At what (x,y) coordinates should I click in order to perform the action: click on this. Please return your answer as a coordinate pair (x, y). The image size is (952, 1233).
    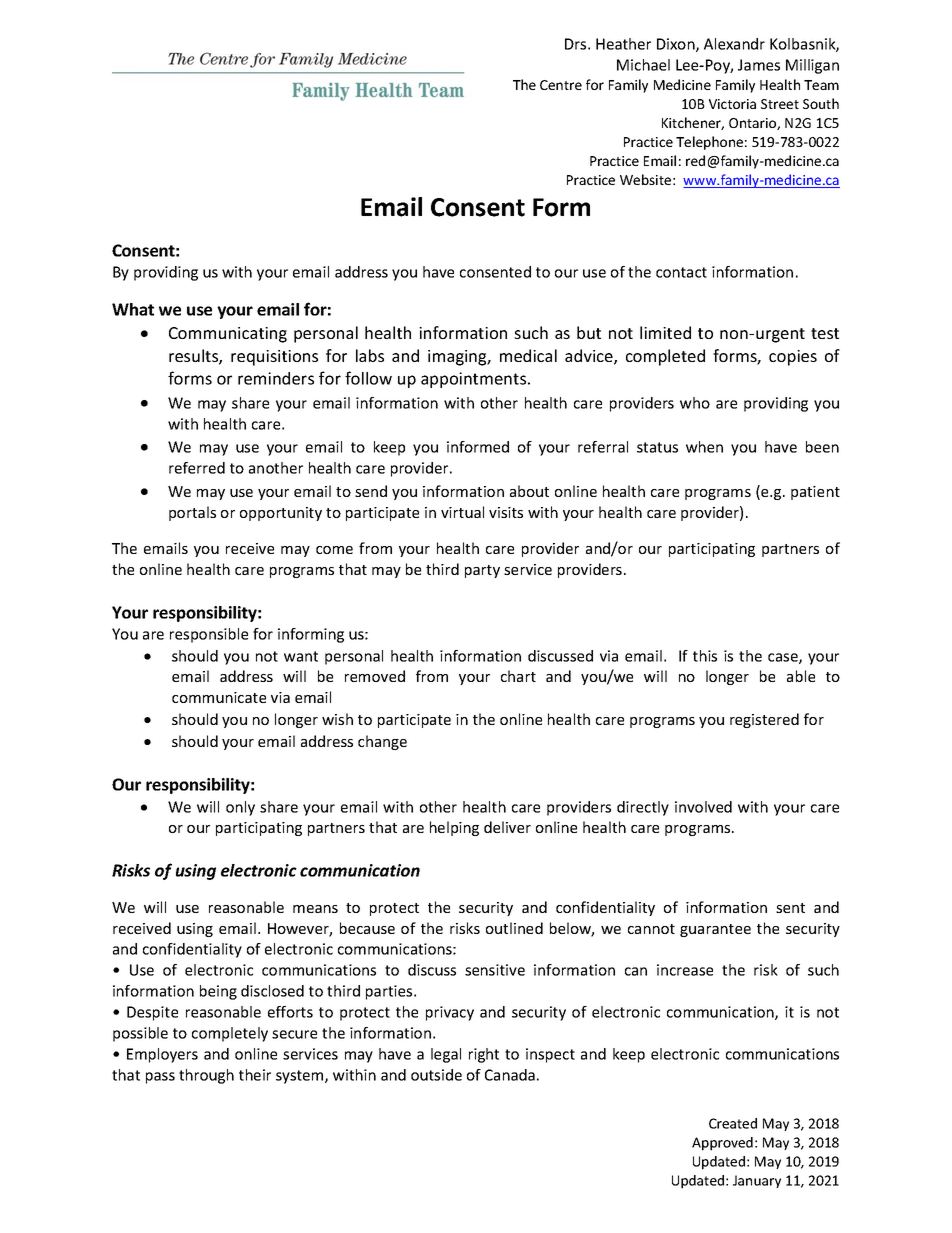
    Looking at the image, I should click on (705, 656).
